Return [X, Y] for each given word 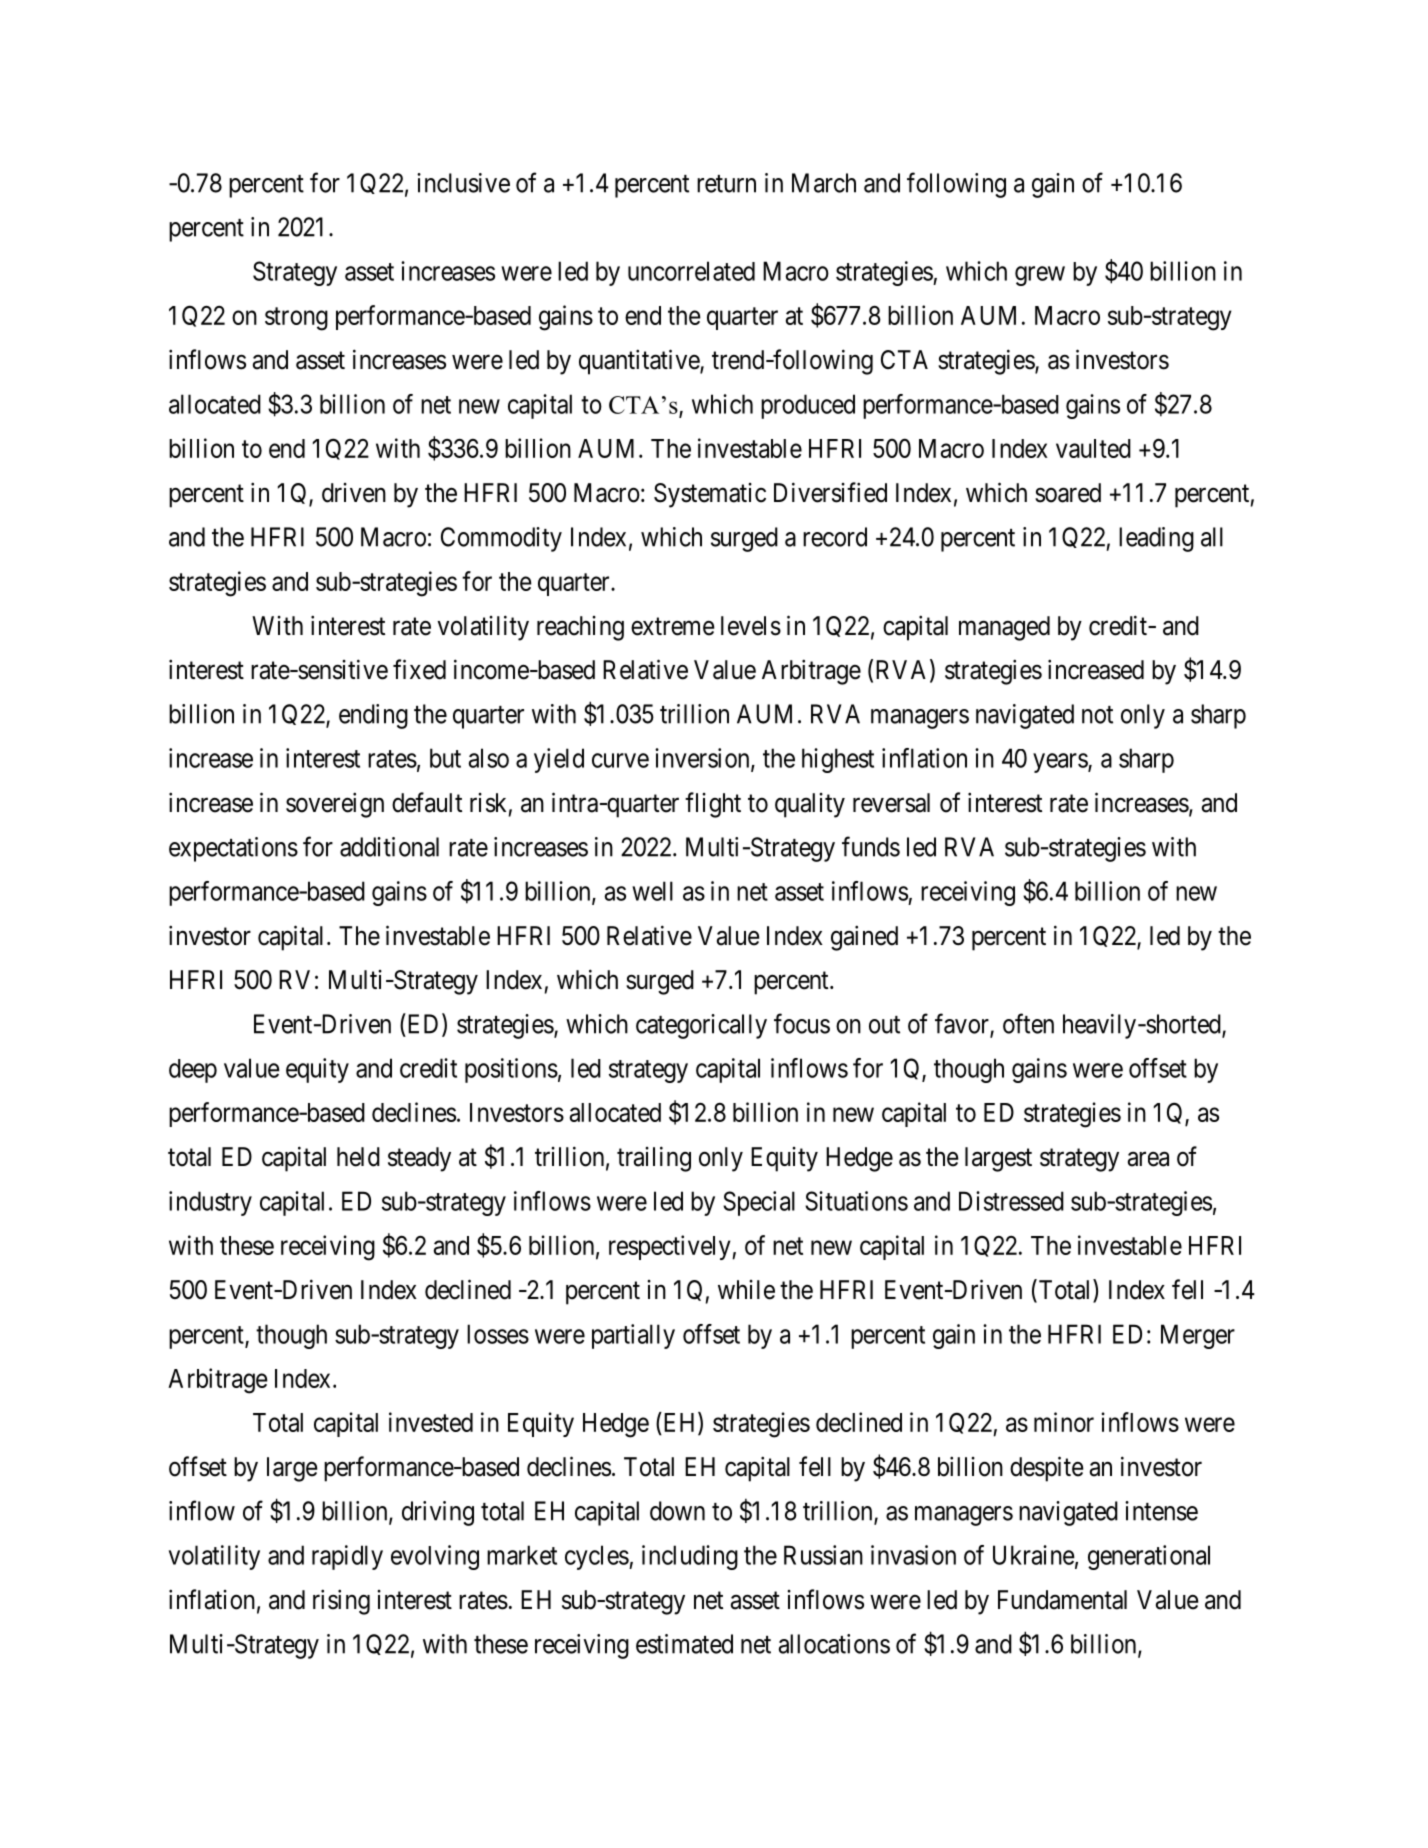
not [1097, 715]
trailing [654, 1159]
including [690, 1557]
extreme [673, 626]
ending [373, 716]
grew [1040, 276]
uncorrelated [691, 271]
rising [341, 1602]
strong [296, 319]
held [358, 1157]
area [1148, 1159]
